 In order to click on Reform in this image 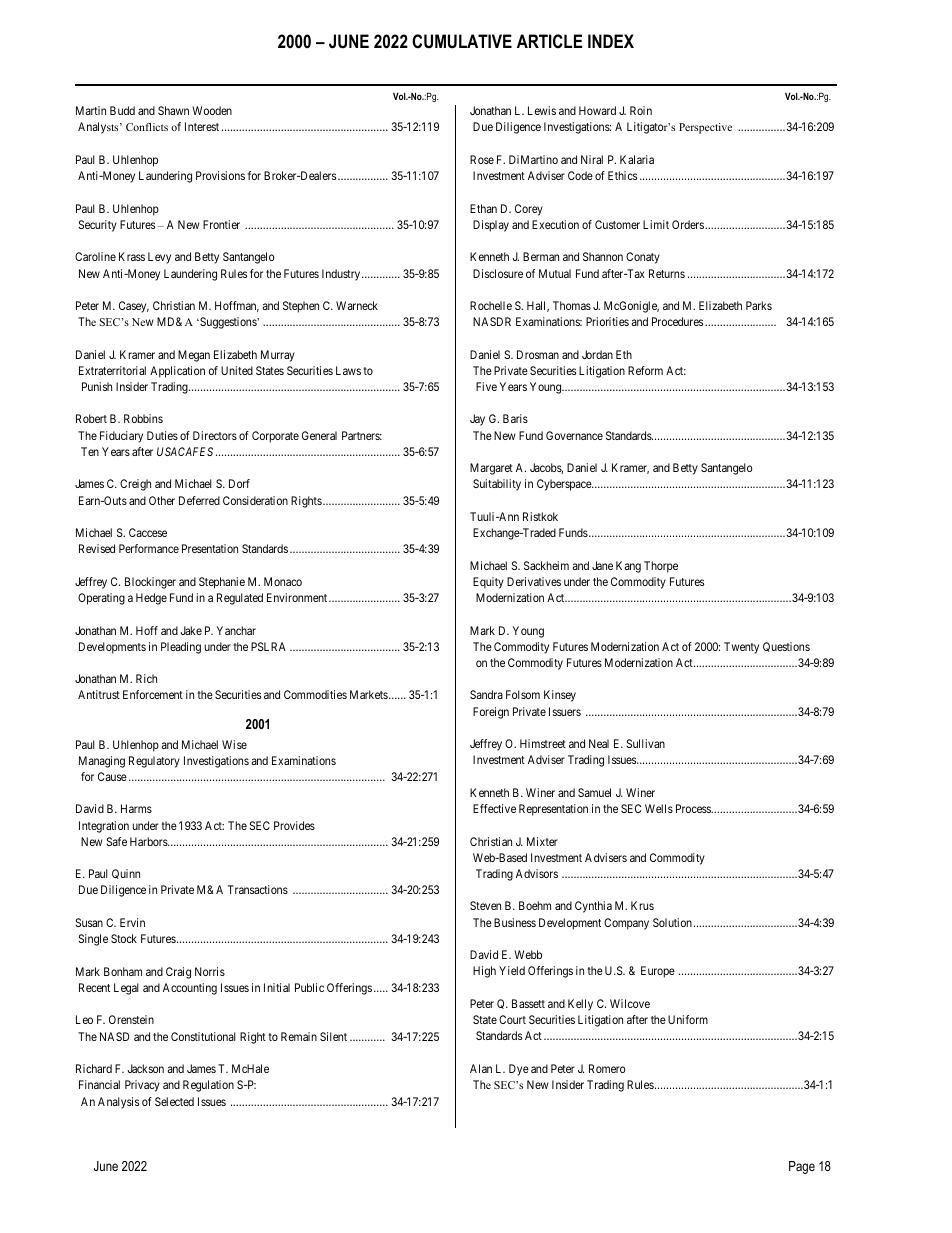, I will do `click(645, 370)`.
